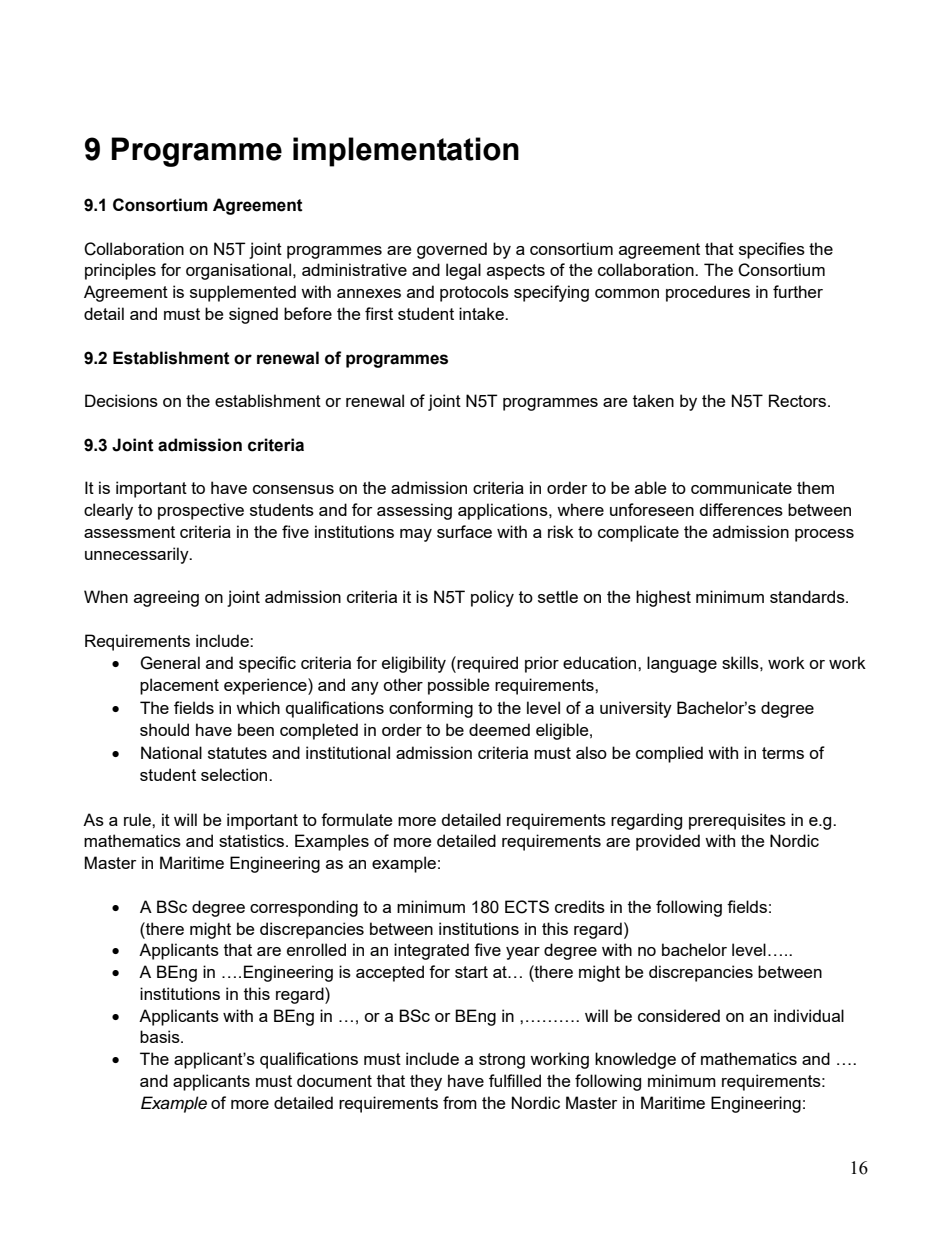  What do you see at coordinates (682, 664) in the page?
I see `language` at bounding box center [682, 664].
